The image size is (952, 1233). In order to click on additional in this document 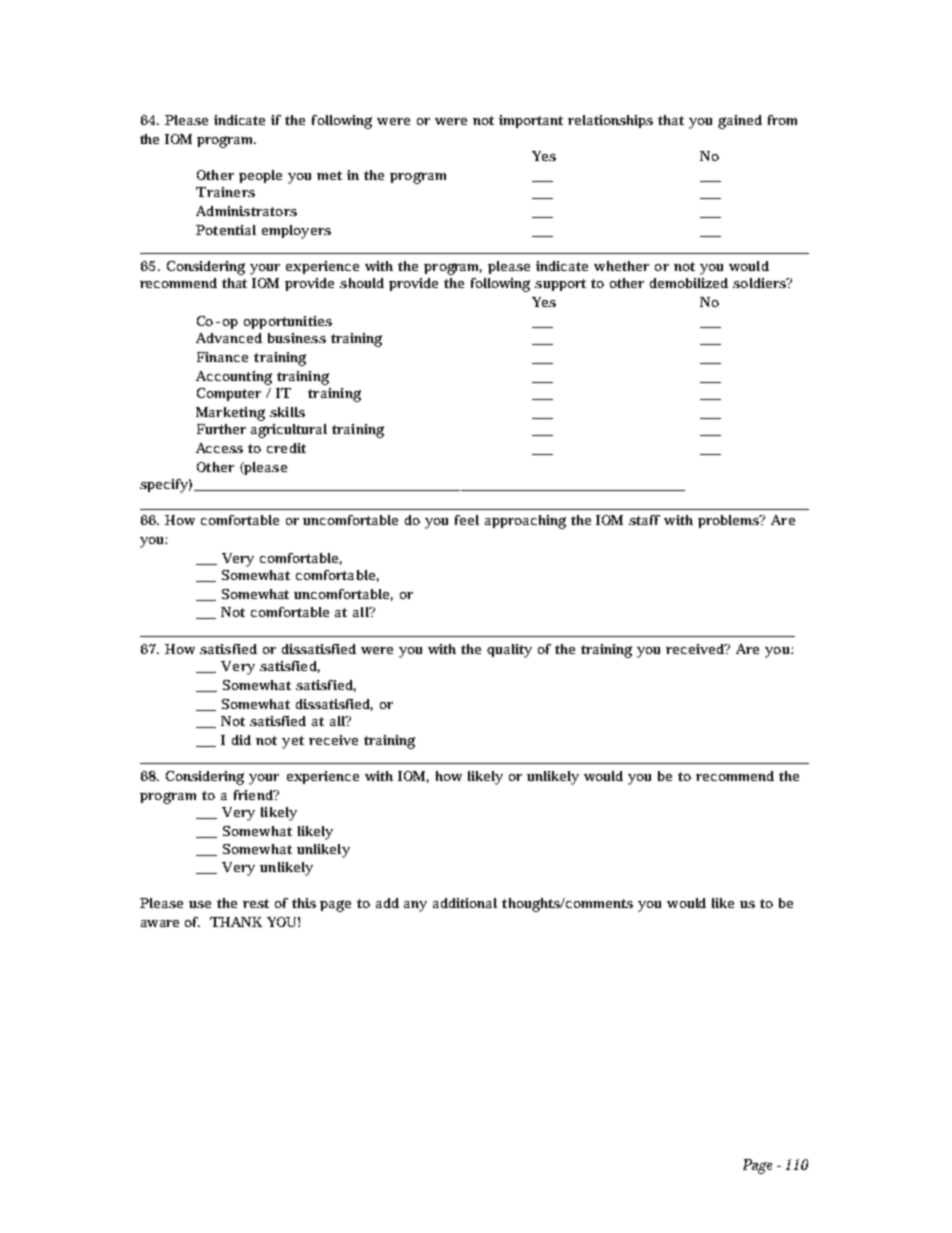, I will do `click(465, 903)`.
